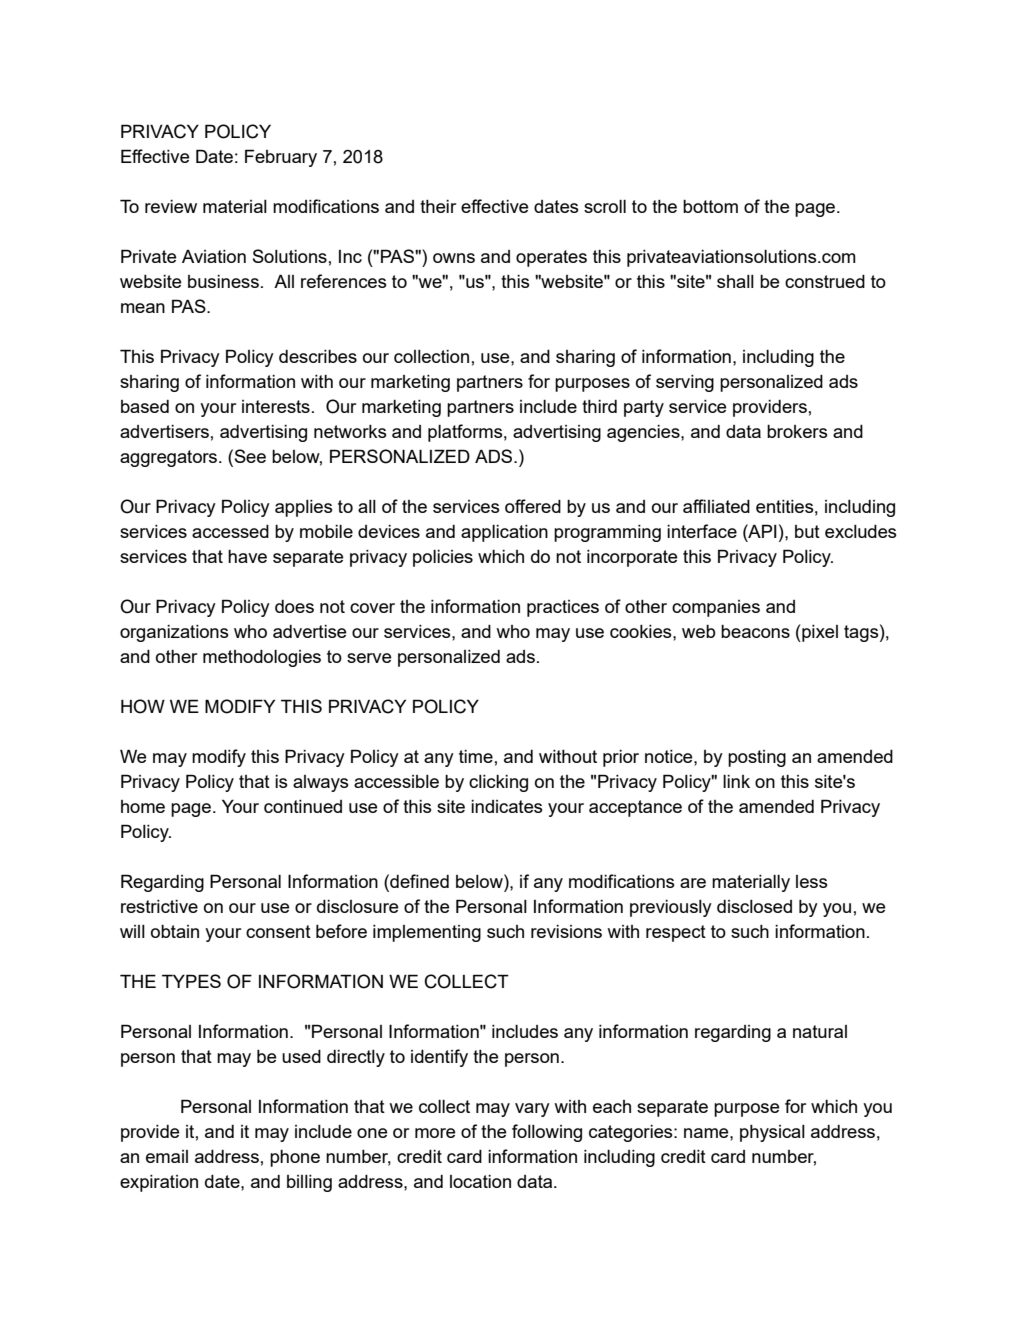 This screenshot has width=1020, height=1320. What do you see at coordinates (438, 206) in the screenshot?
I see `their` at bounding box center [438, 206].
